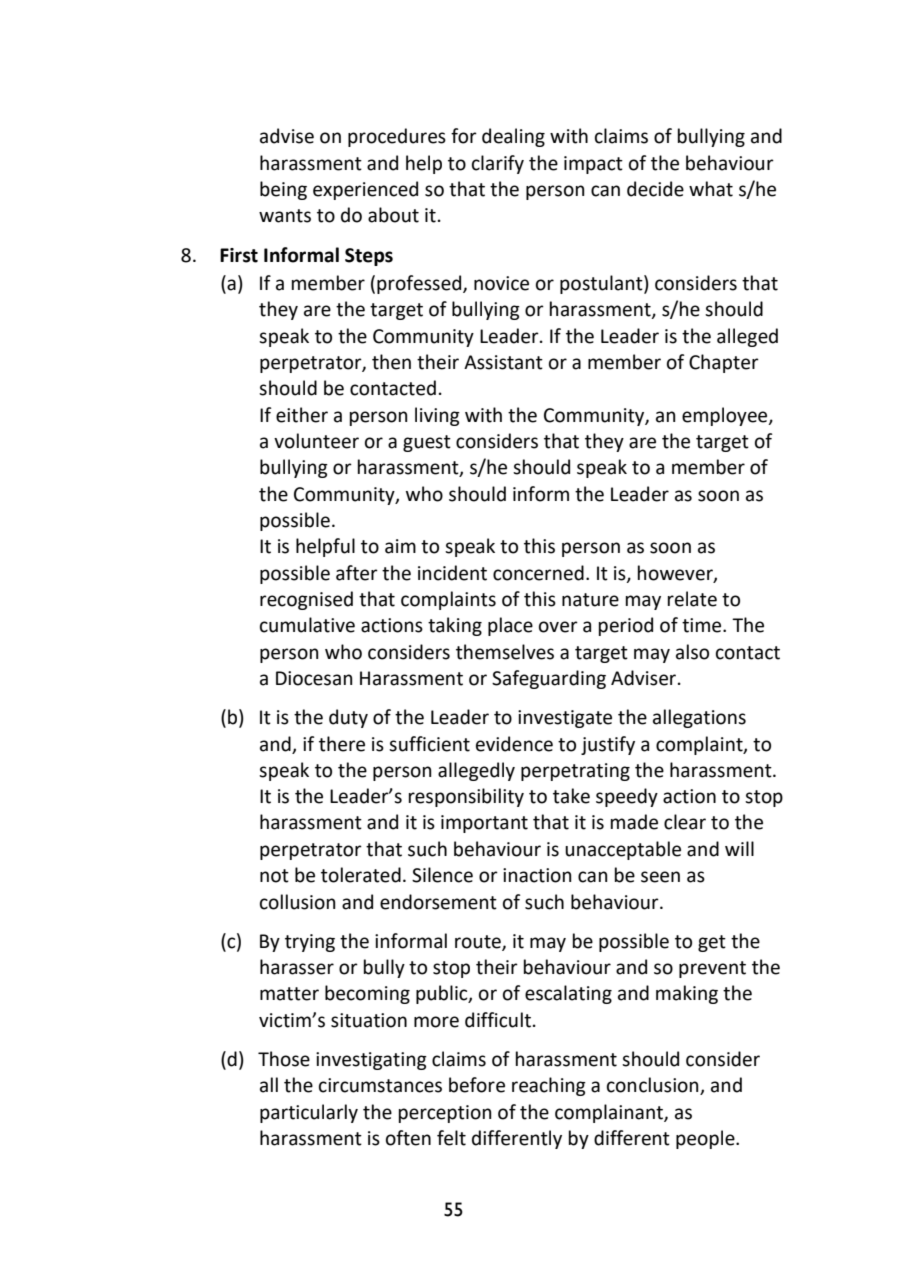  Describe the element at coordinates (283, 190) in the screenshot. I see `being` at that location.
